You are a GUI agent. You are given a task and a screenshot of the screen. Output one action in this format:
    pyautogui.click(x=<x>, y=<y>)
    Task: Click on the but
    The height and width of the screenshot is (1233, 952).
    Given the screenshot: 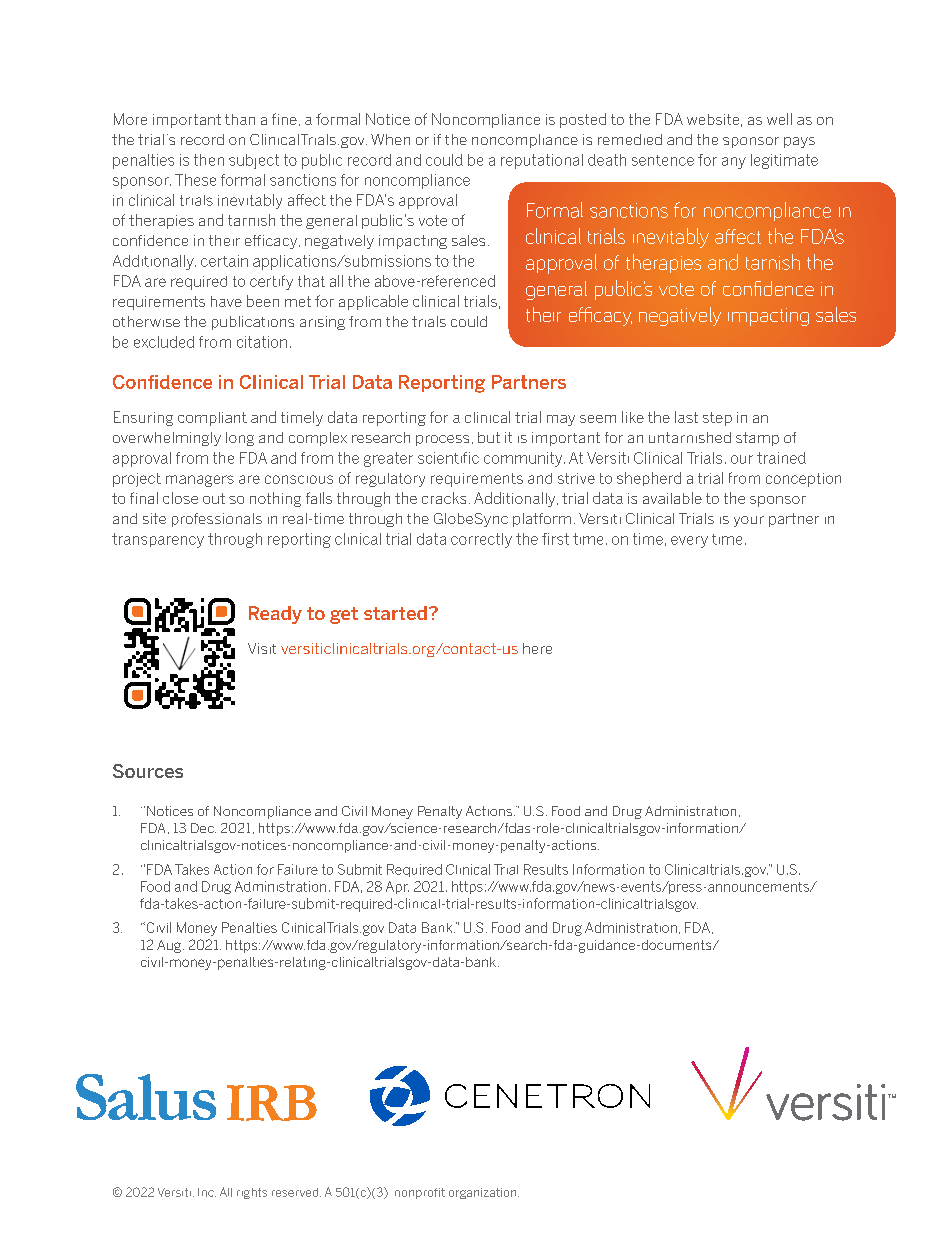 What is the action you would take?
    pyautogui.click(x=489, y=437)
